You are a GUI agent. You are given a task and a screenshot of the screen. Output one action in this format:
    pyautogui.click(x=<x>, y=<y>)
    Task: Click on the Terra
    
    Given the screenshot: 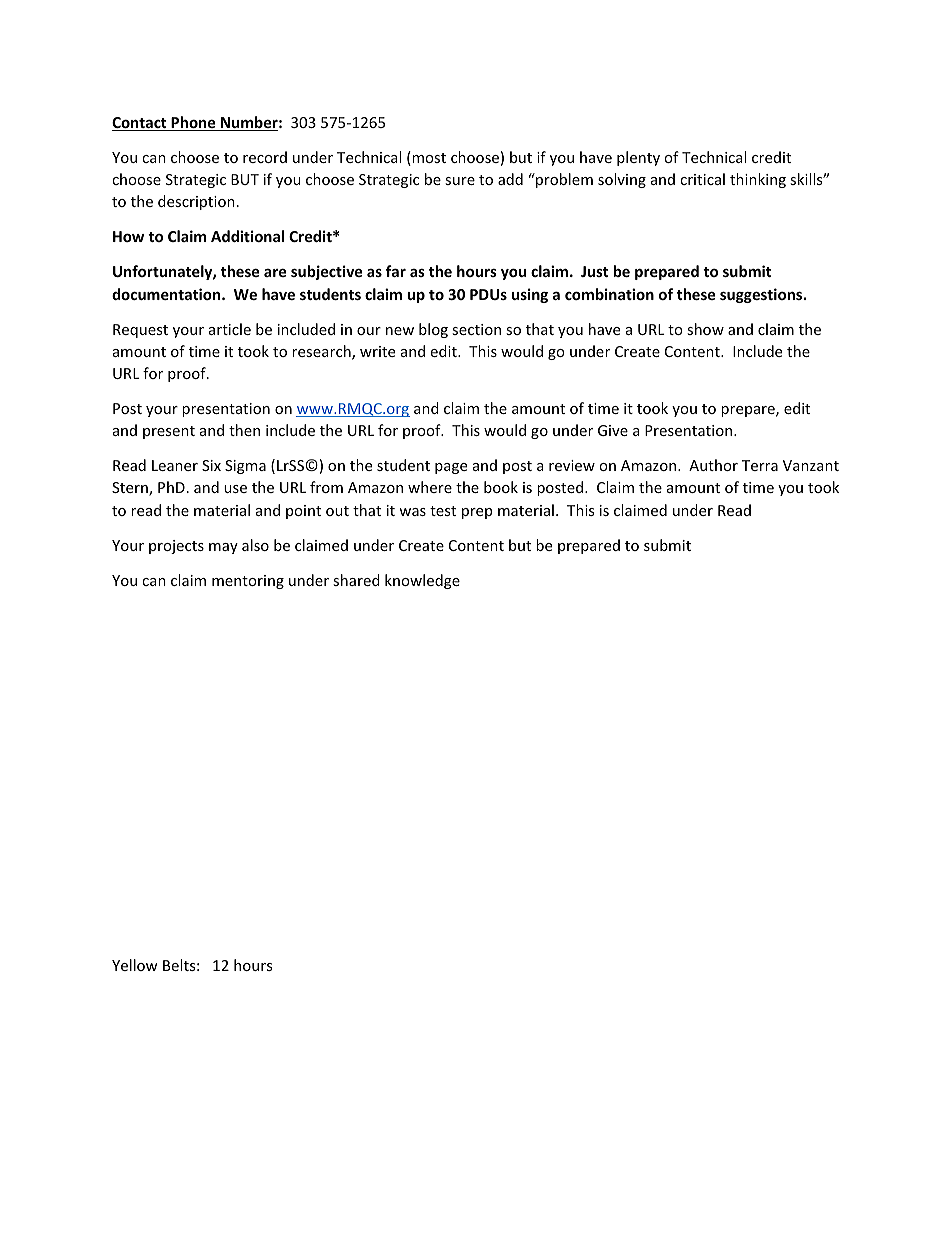 What is the action you would take?
    pyautogui.click(x=760, y=465)
